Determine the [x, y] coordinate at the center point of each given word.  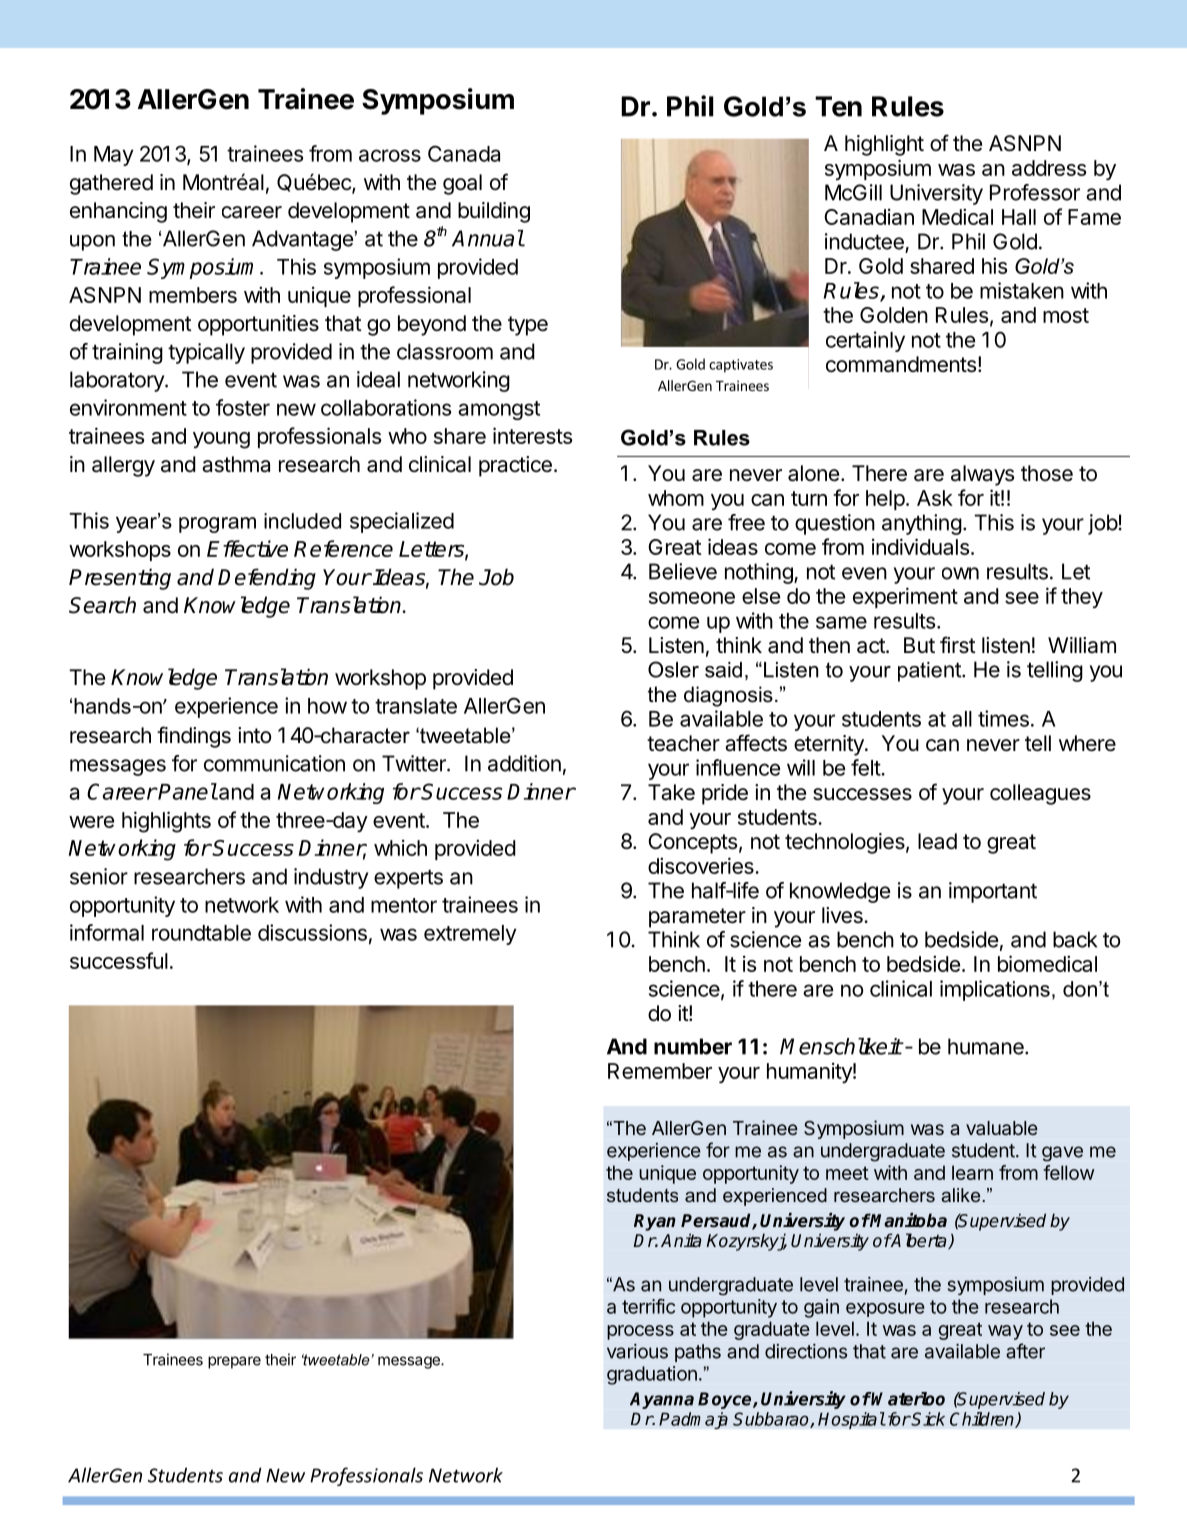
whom [676, 498]
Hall [1019, 217]
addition [524, 763]
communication [274, 763]
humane [987, 1046]
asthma [236, 464]
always [982, 475]
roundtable [201, 933]
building [494, 212]
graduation [652, 1375]
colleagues [1040, 794]
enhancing [118, 212]
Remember [660, 1071]
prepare [234, 1362]
